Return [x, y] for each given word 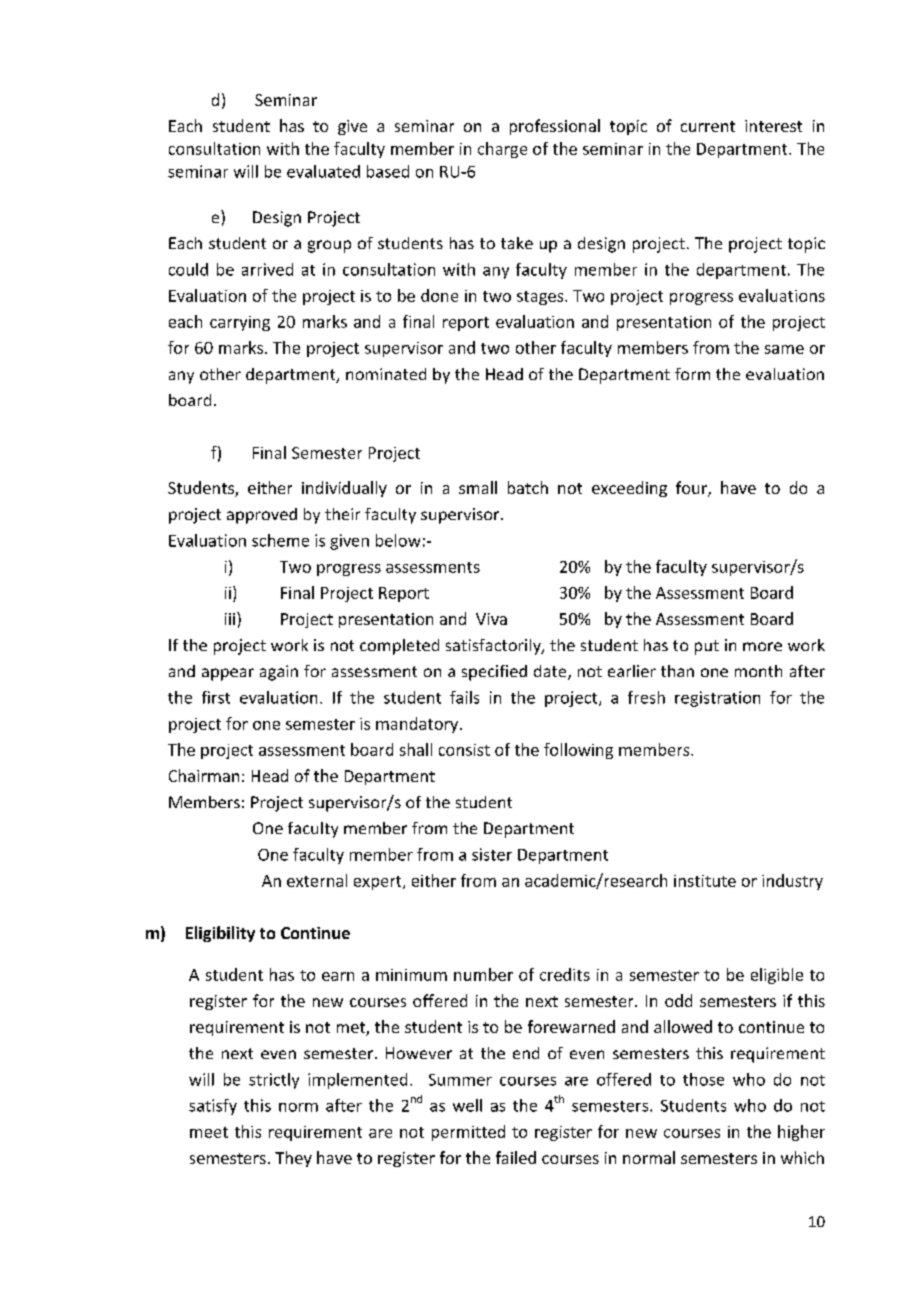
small [478, 487]
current [708, 126]
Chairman [204, 775]
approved [262, 516]
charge [502, 150]
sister [492, 854]
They [293, 1159]
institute [705, 881]
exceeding [629, 489]
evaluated [323, 171]
